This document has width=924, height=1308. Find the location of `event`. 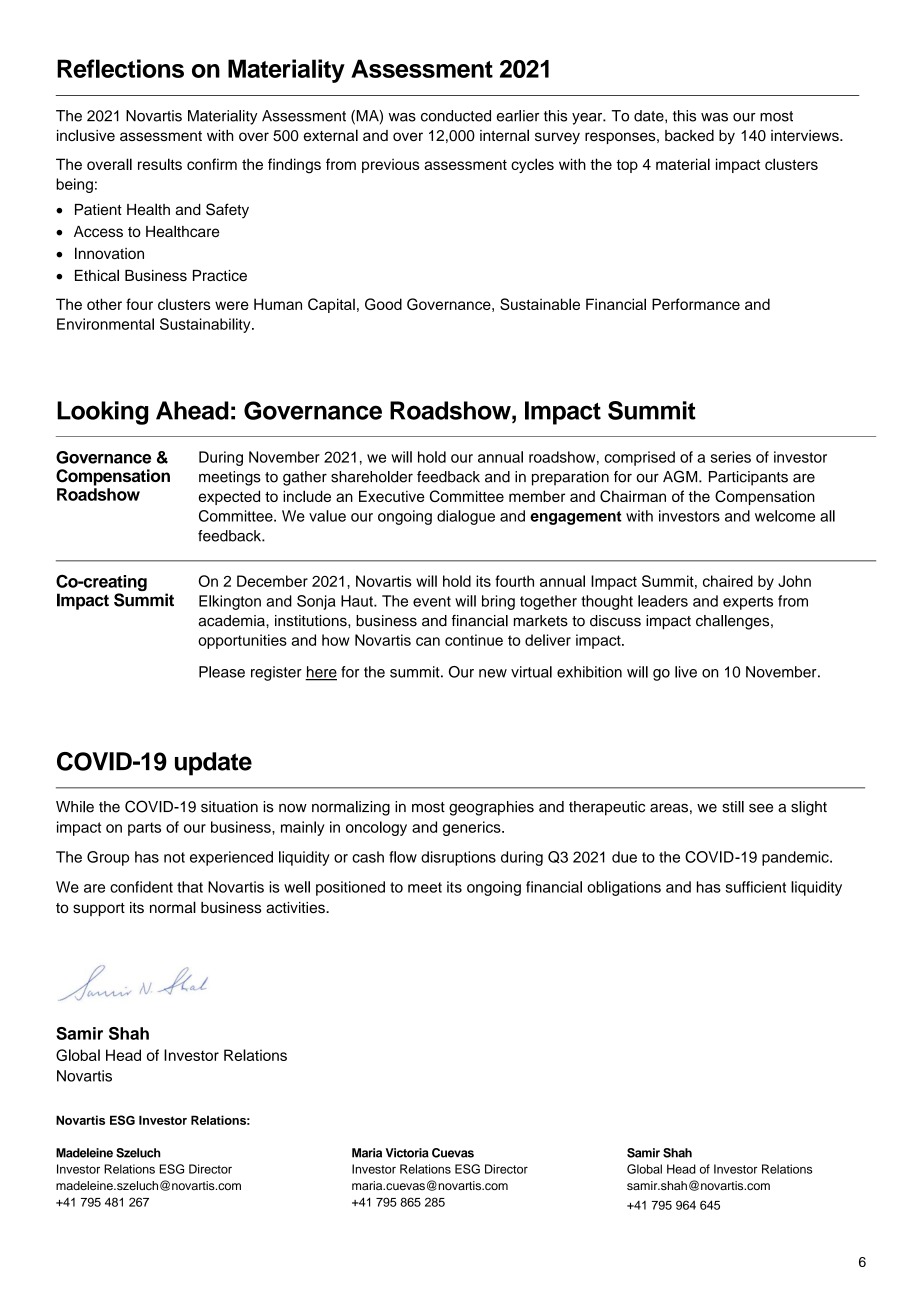

event is located at coordinates (432, 601).
